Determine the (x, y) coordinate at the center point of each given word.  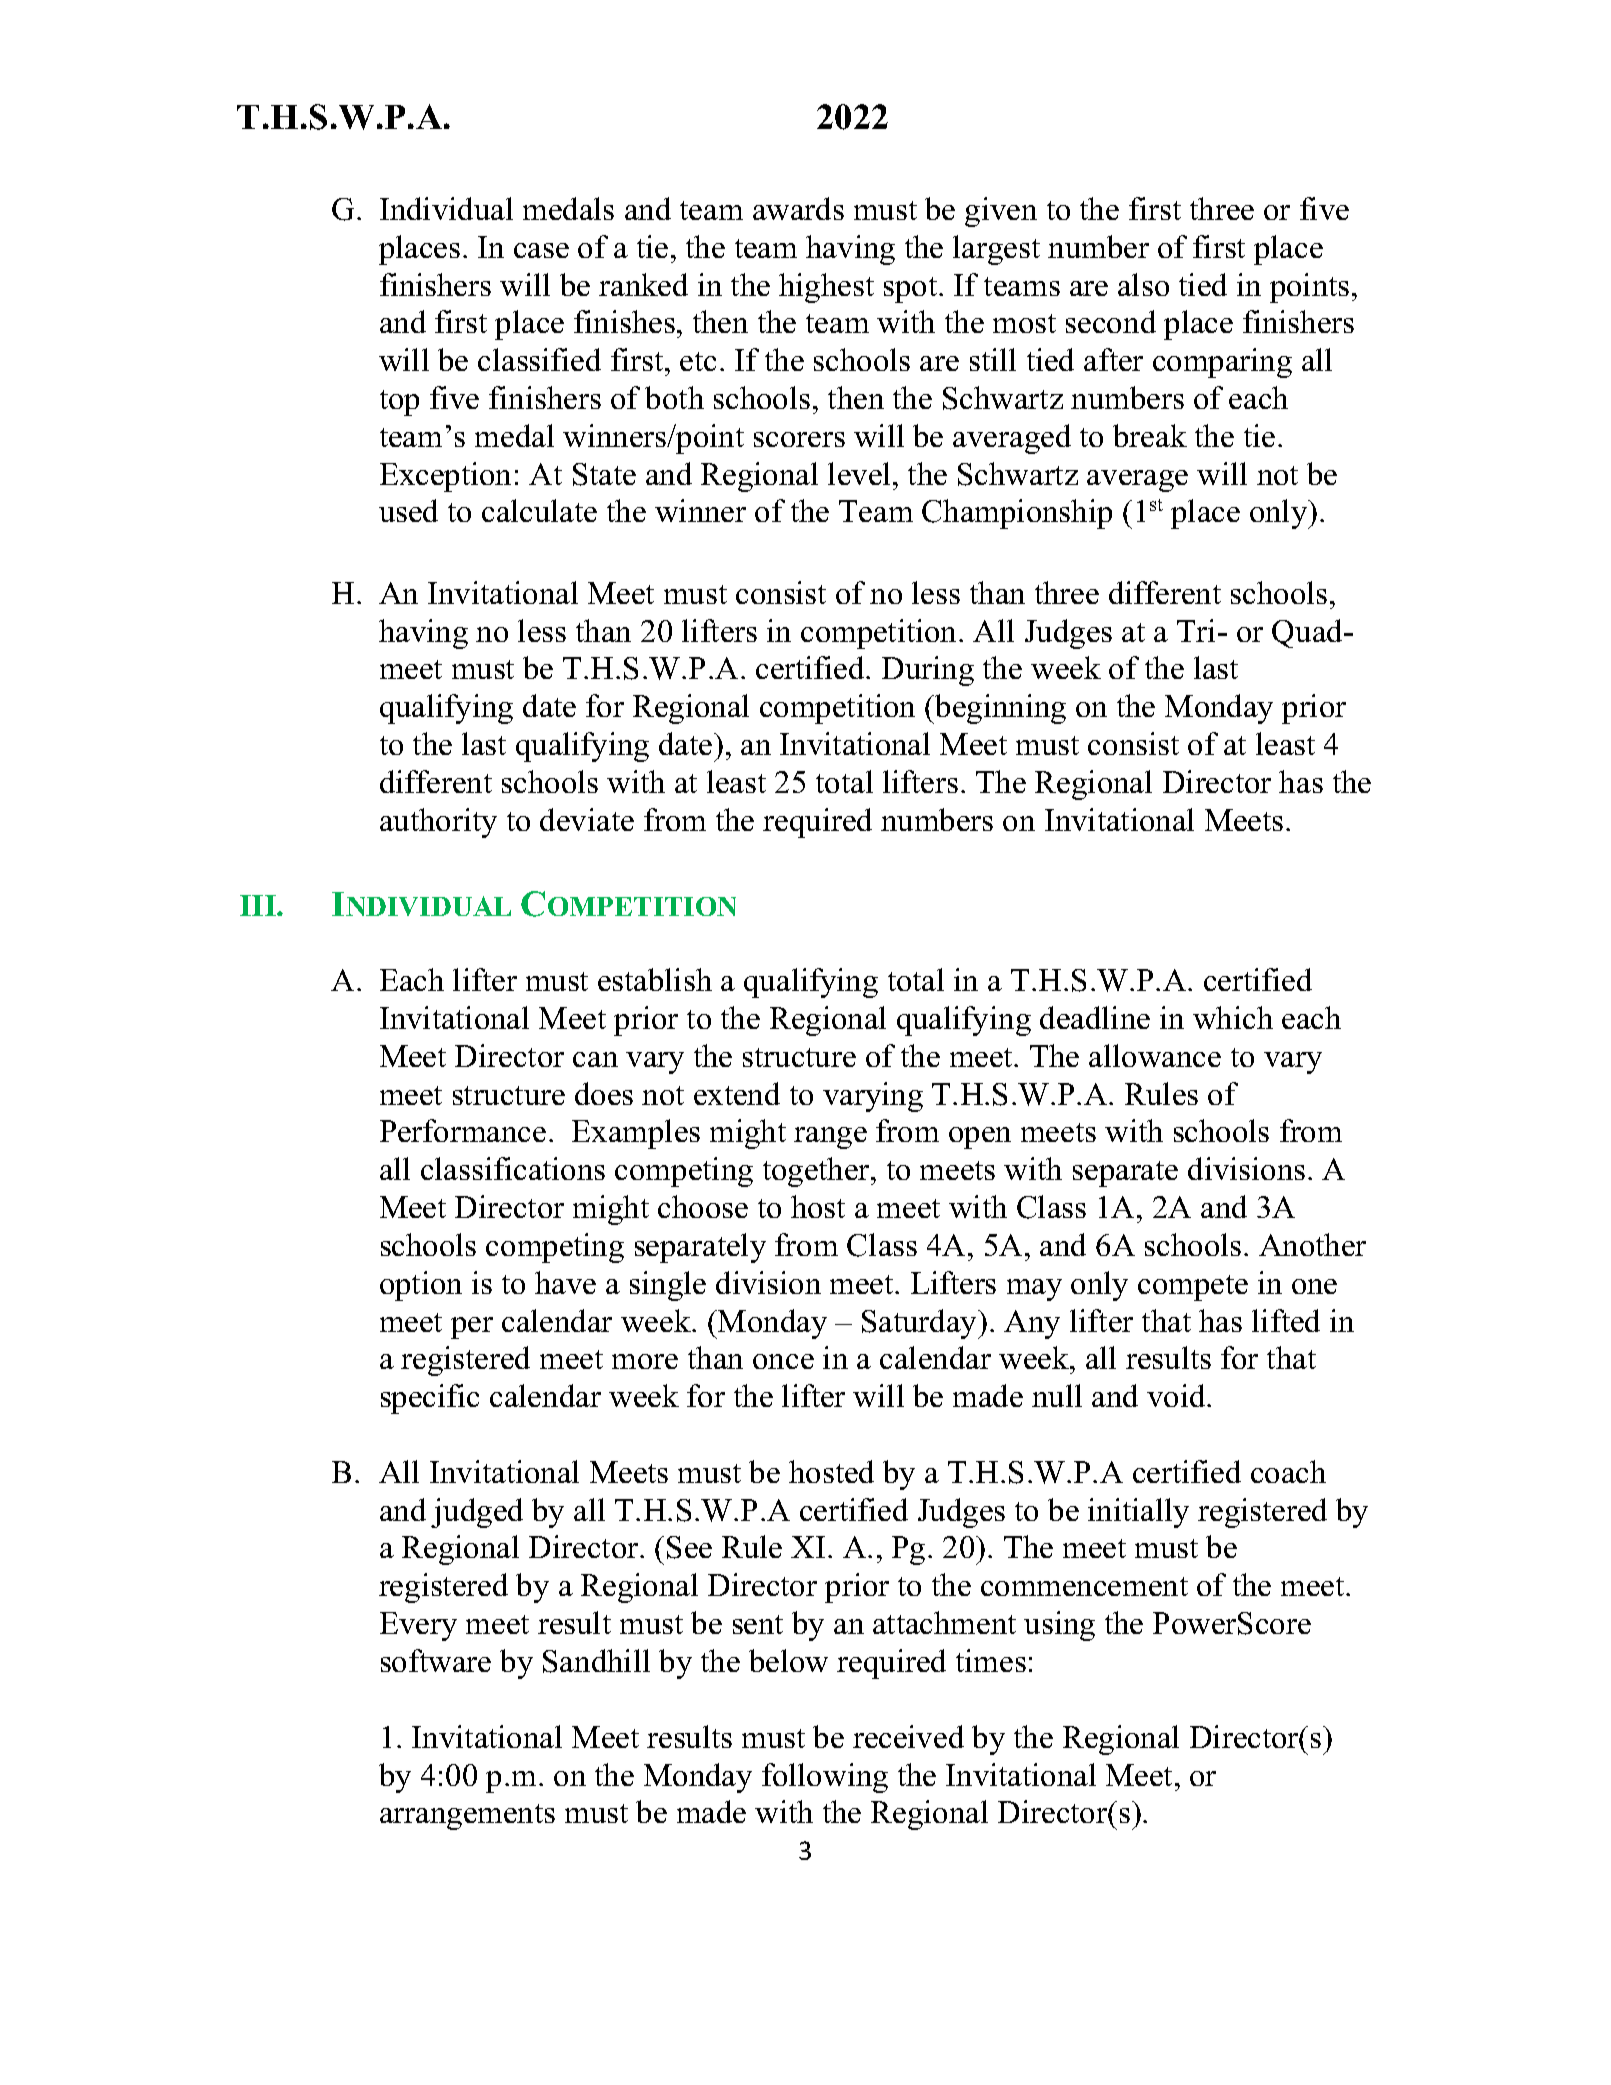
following (825, 1778)
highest (826, 288)
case (541, 250)
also (1143, 284)
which (1233, 1017)
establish (655, 979)
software (436, 1660)
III (259, 905)
